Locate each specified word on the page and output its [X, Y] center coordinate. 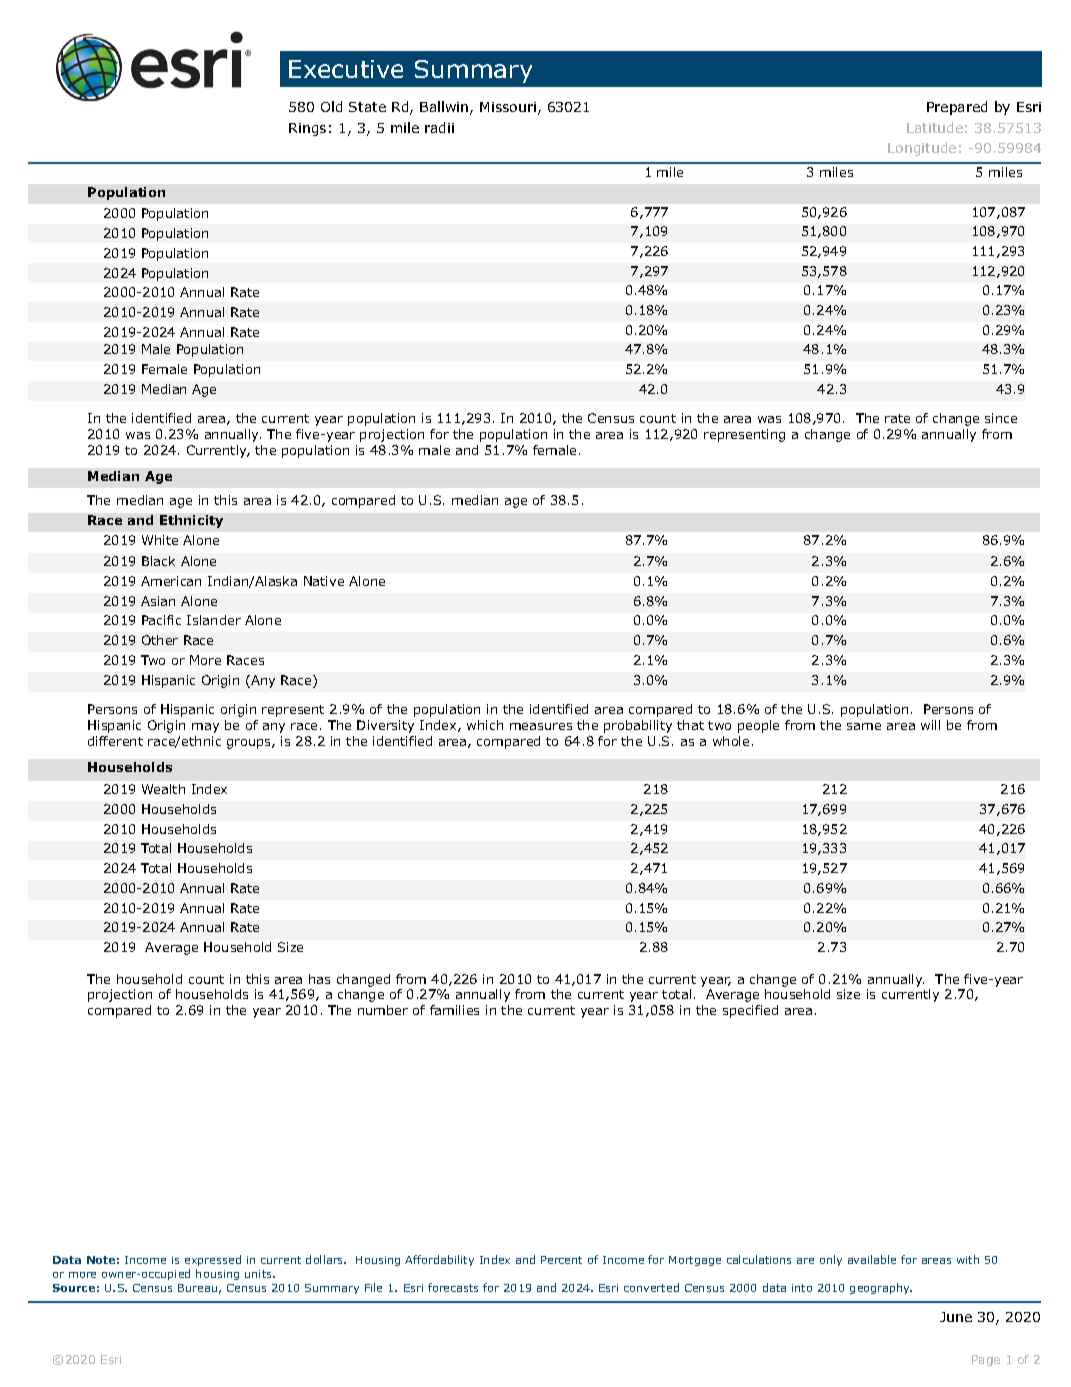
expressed [213, 1262]
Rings [307, 129]
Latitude [935, 127]
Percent [561, 1260]
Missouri [508, 107]
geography [881, 1288]
